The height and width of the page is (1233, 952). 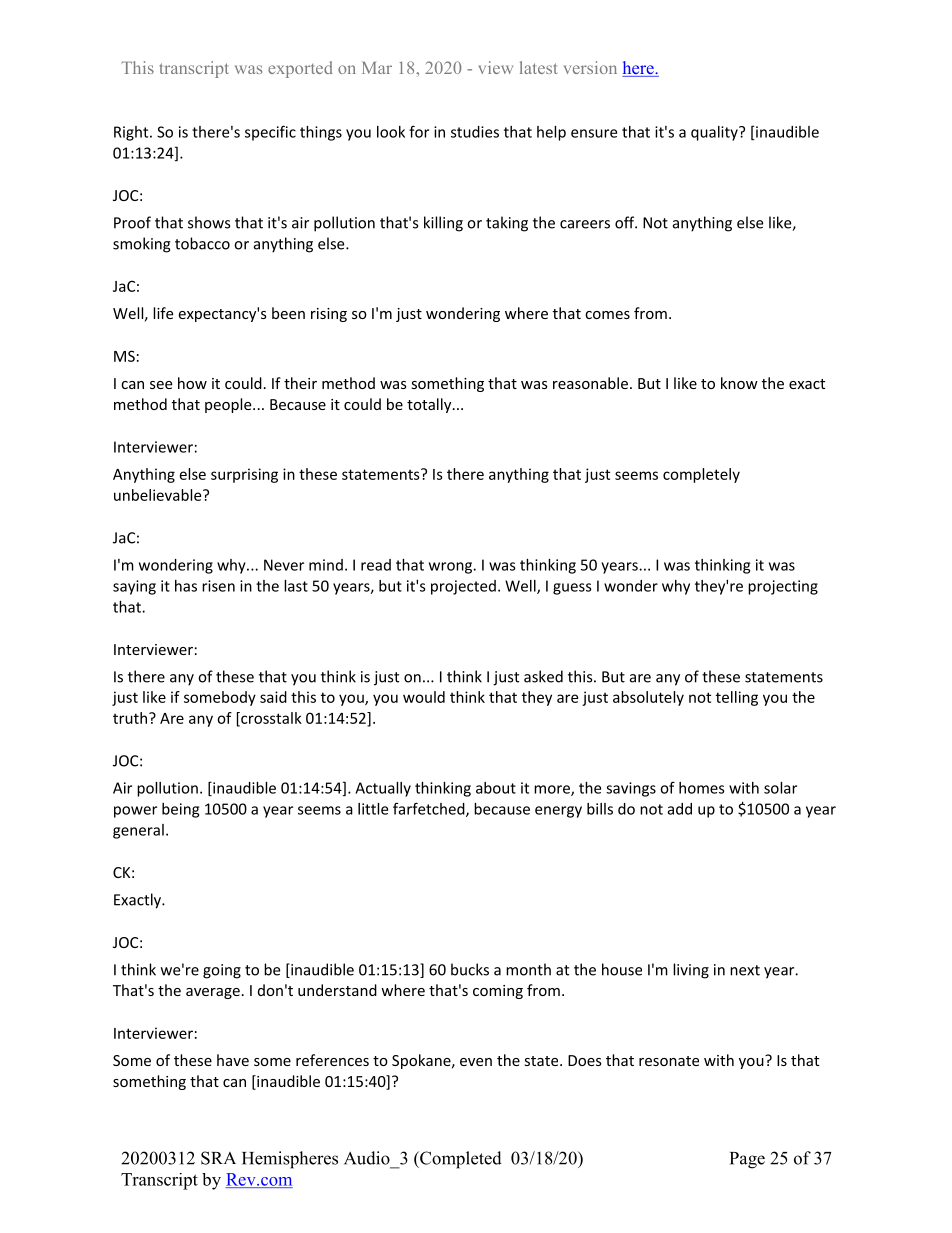 I want to click on Completed, so click(x=460, y=1160).
